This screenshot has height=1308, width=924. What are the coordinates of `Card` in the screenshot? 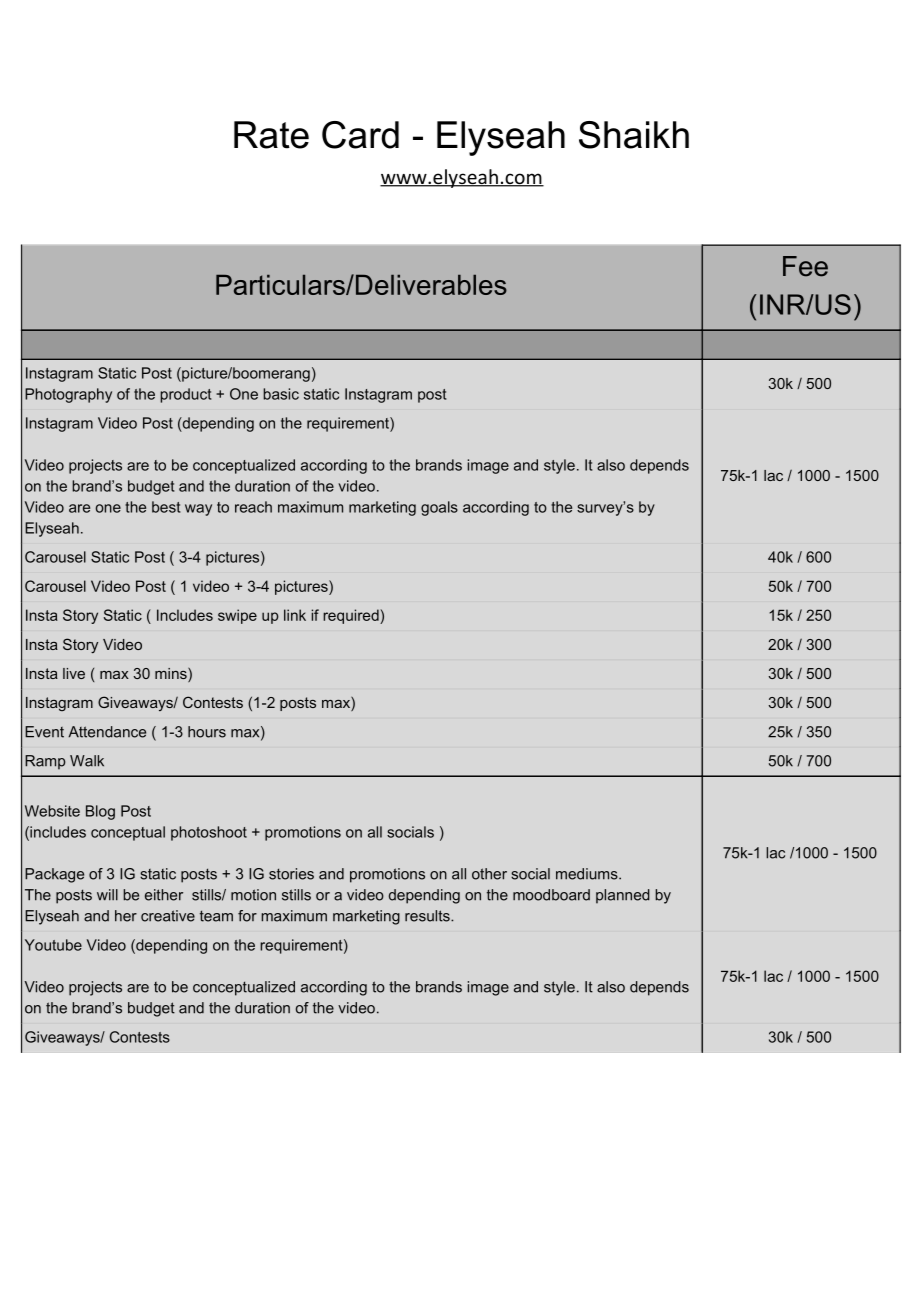 It's located at (360, 135).
